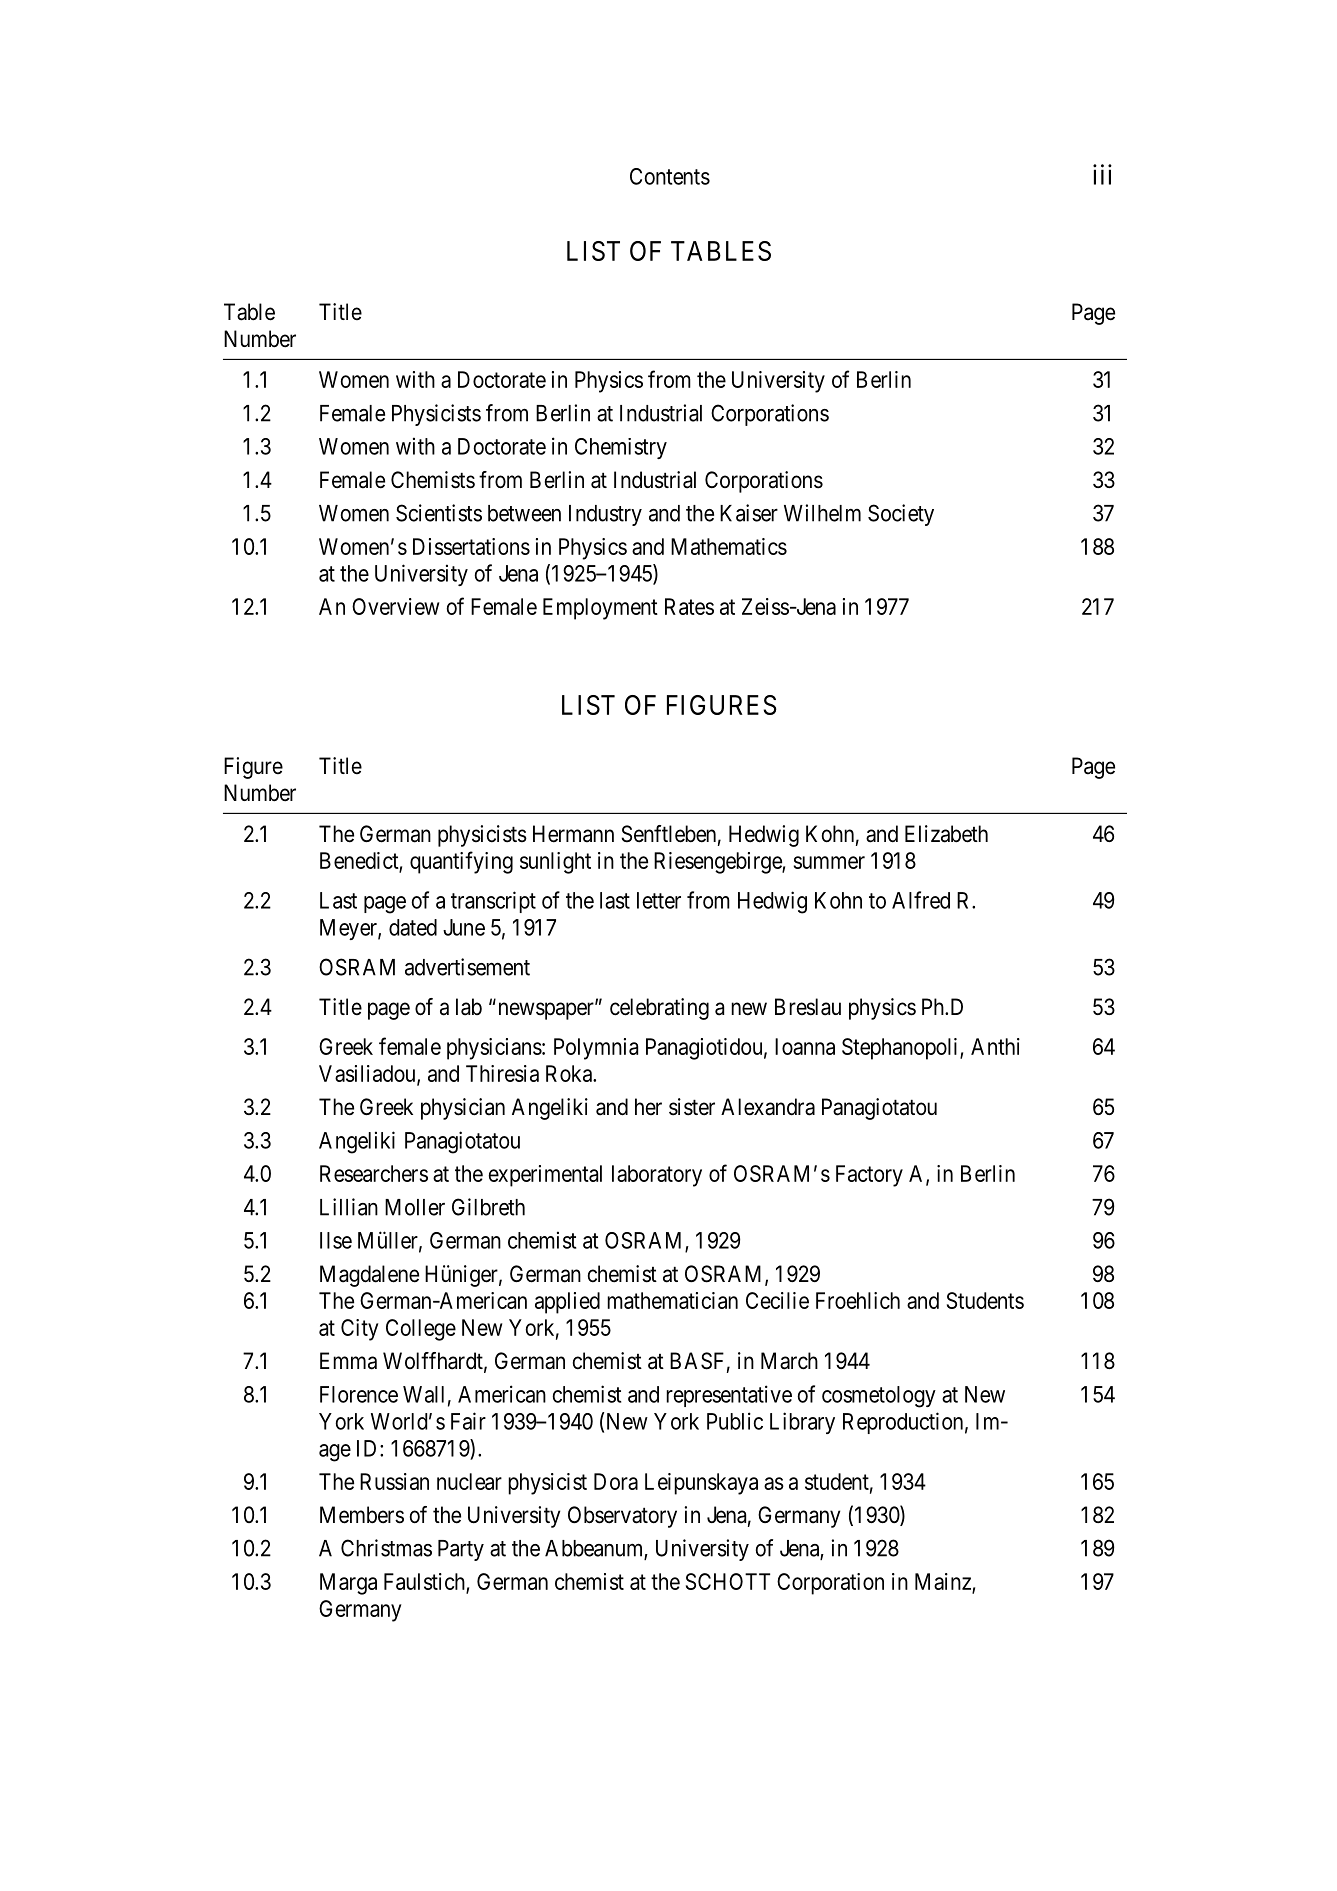  Describe the element at coordinates (461, 862) in the screenshot. I see `quantifying` at that location.
